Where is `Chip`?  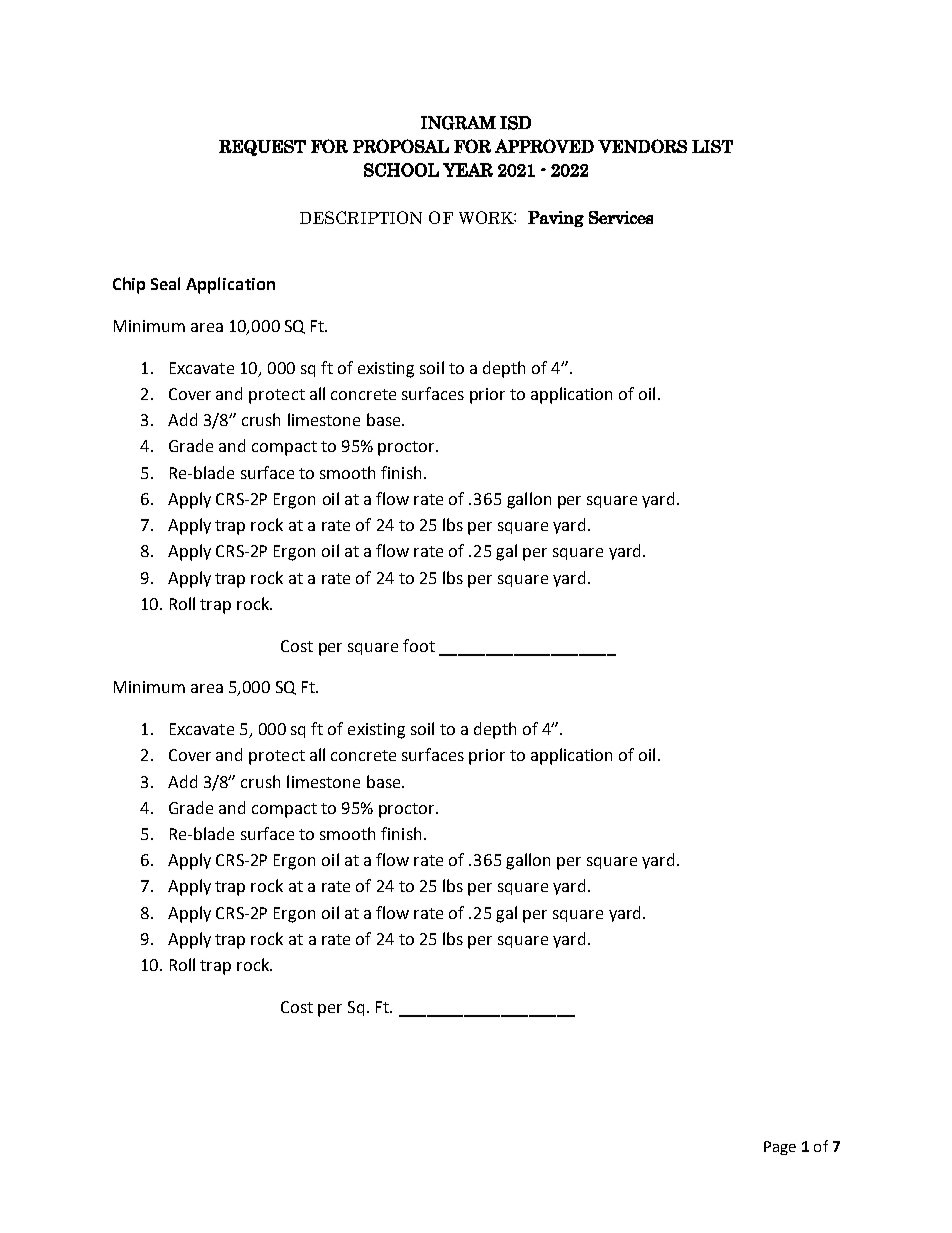 Chip is located at coordinates (129, 285).
